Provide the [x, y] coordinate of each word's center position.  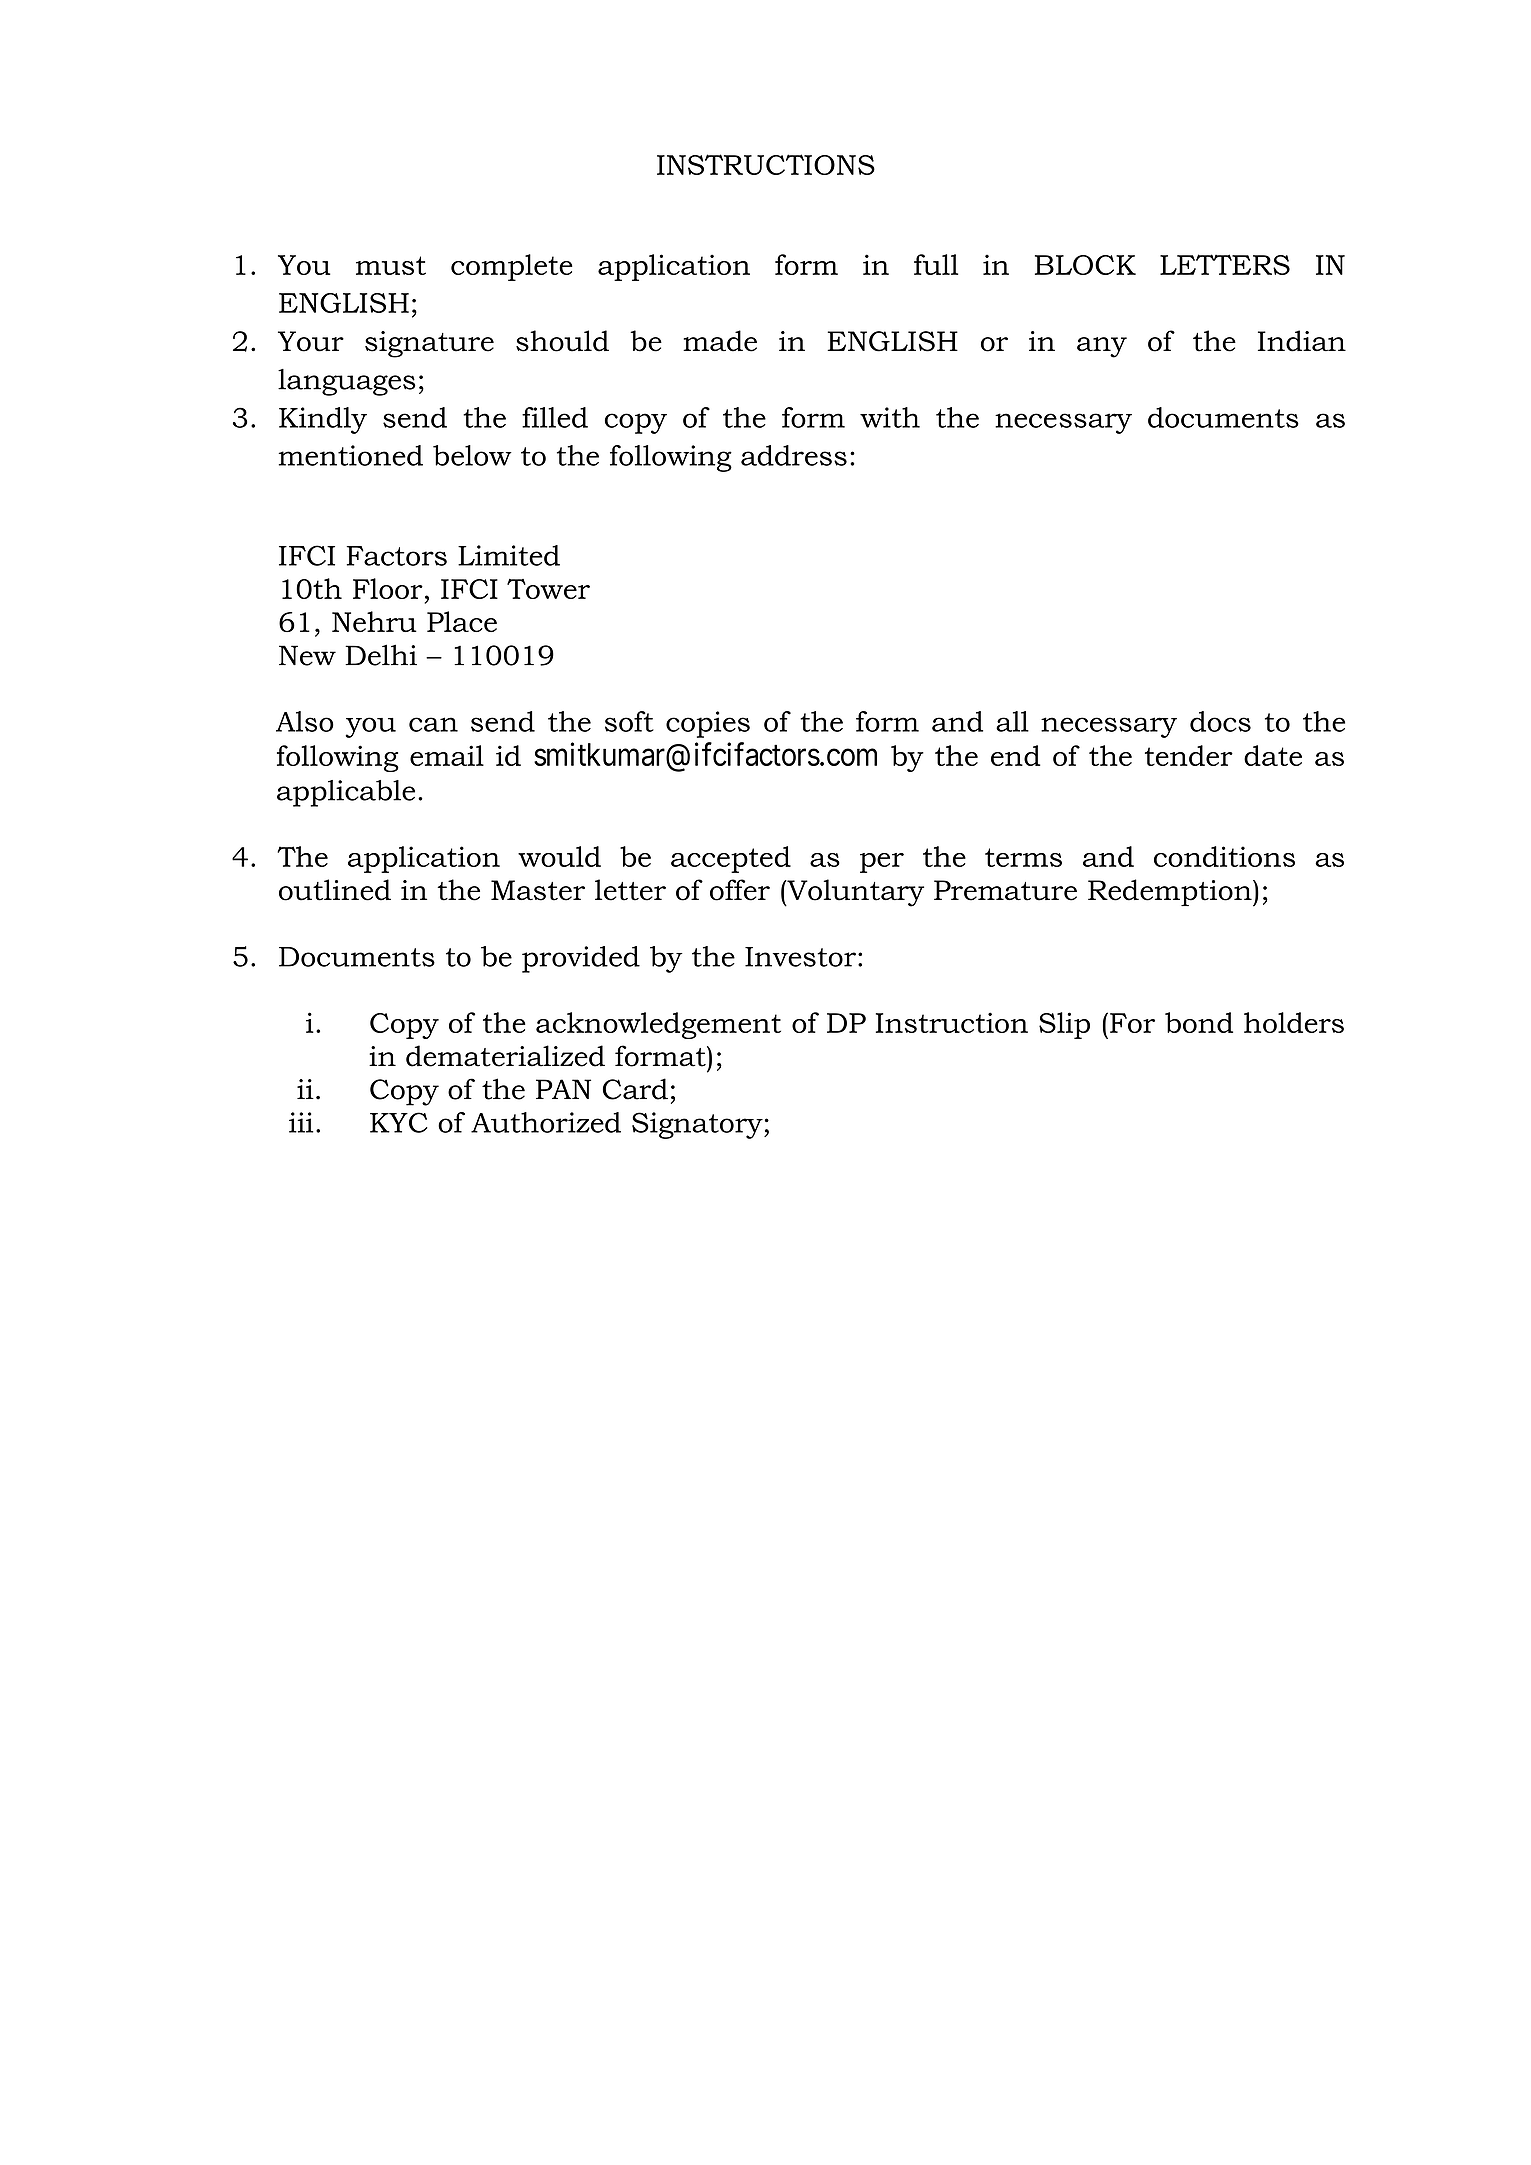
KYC [399, 1122]
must [391, 265]
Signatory [698, 1125]
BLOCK [1085, 265]
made [720, 341]
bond [1199, 1022]
